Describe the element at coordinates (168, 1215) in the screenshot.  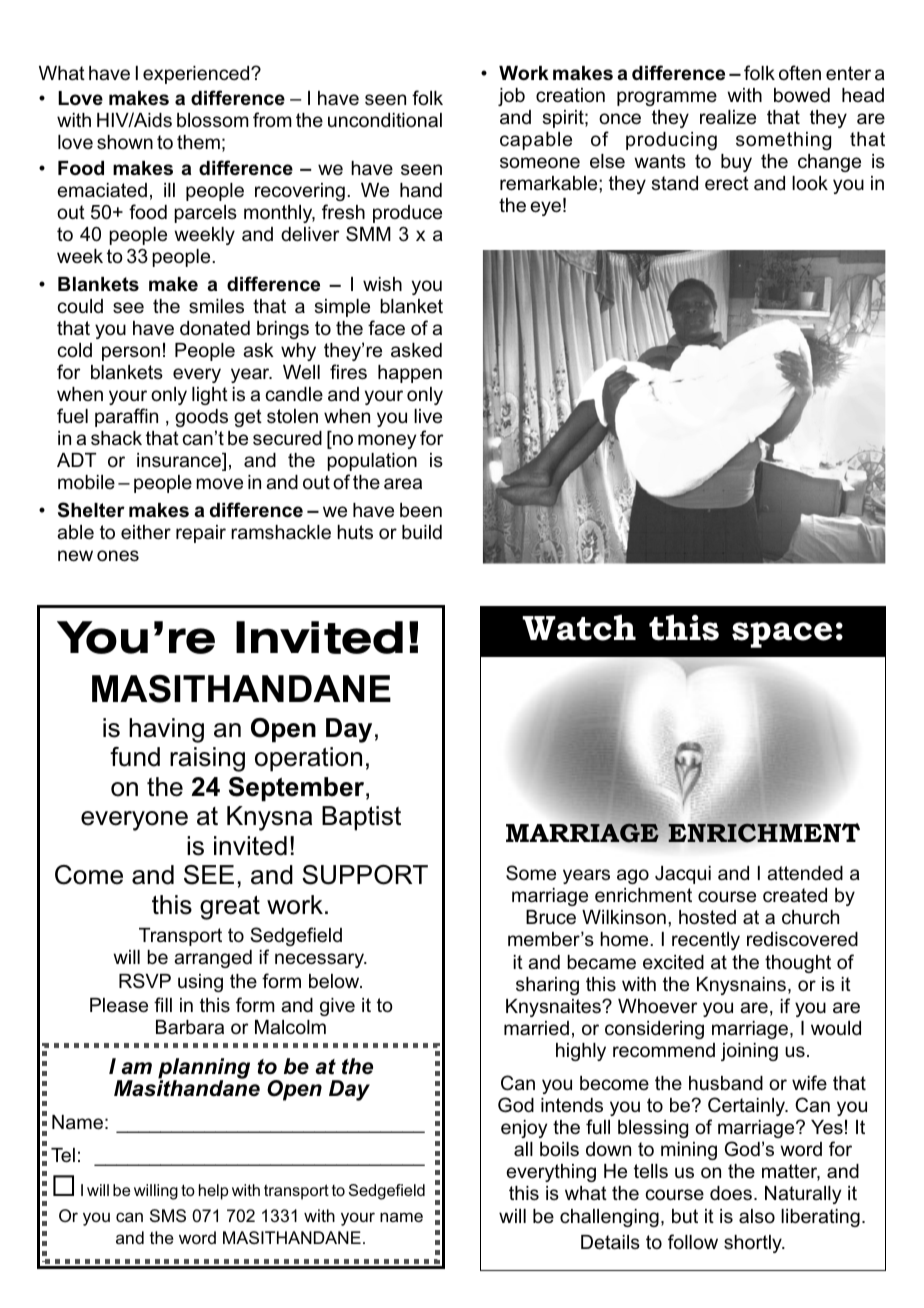
I see `SMS` at that location.
